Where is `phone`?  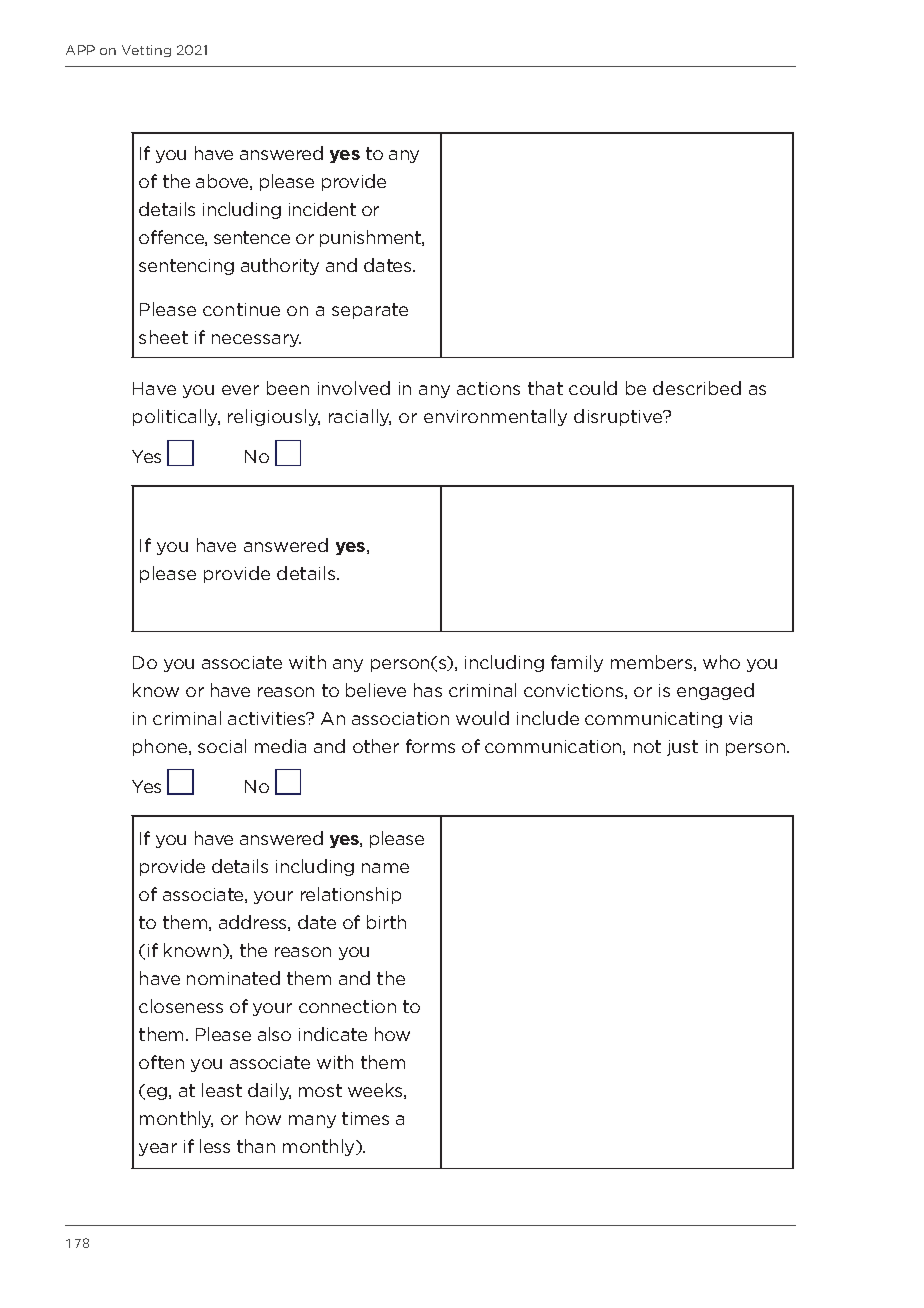
phone is located at coordinates (161, 747).
